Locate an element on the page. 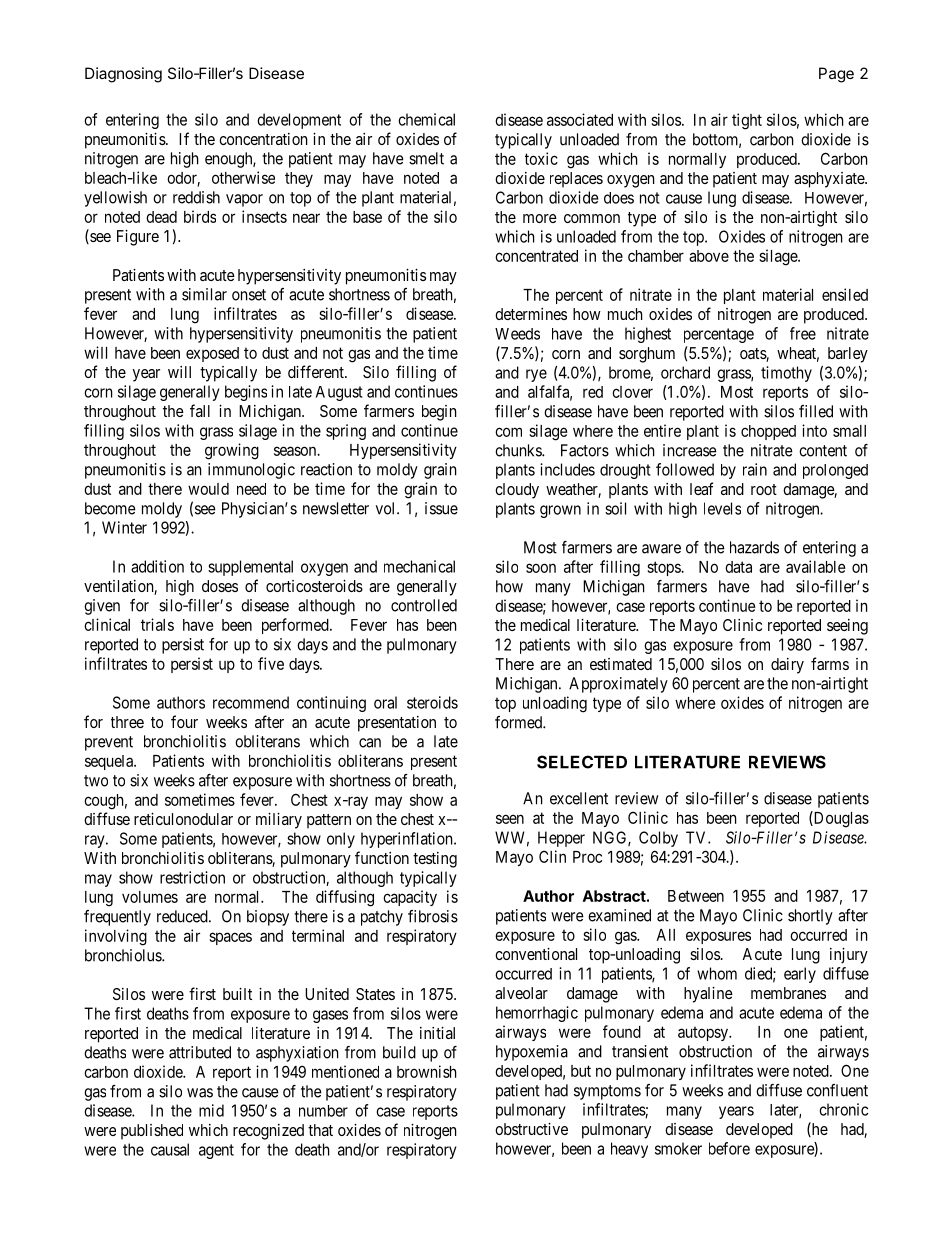  Between is located at coordinates (696, 896).
